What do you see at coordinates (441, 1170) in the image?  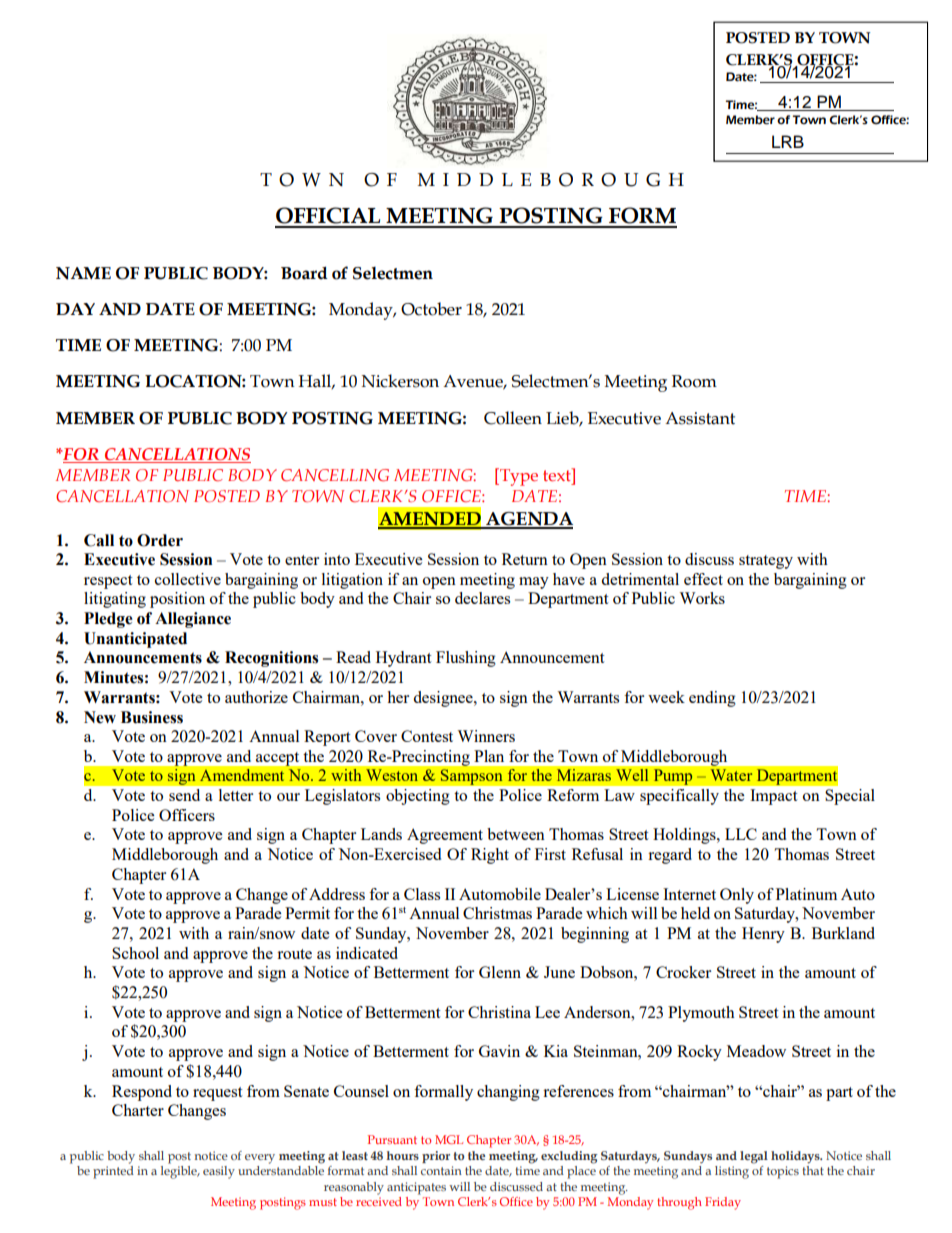 I see `contain` at bounding box center [441, 1170].
